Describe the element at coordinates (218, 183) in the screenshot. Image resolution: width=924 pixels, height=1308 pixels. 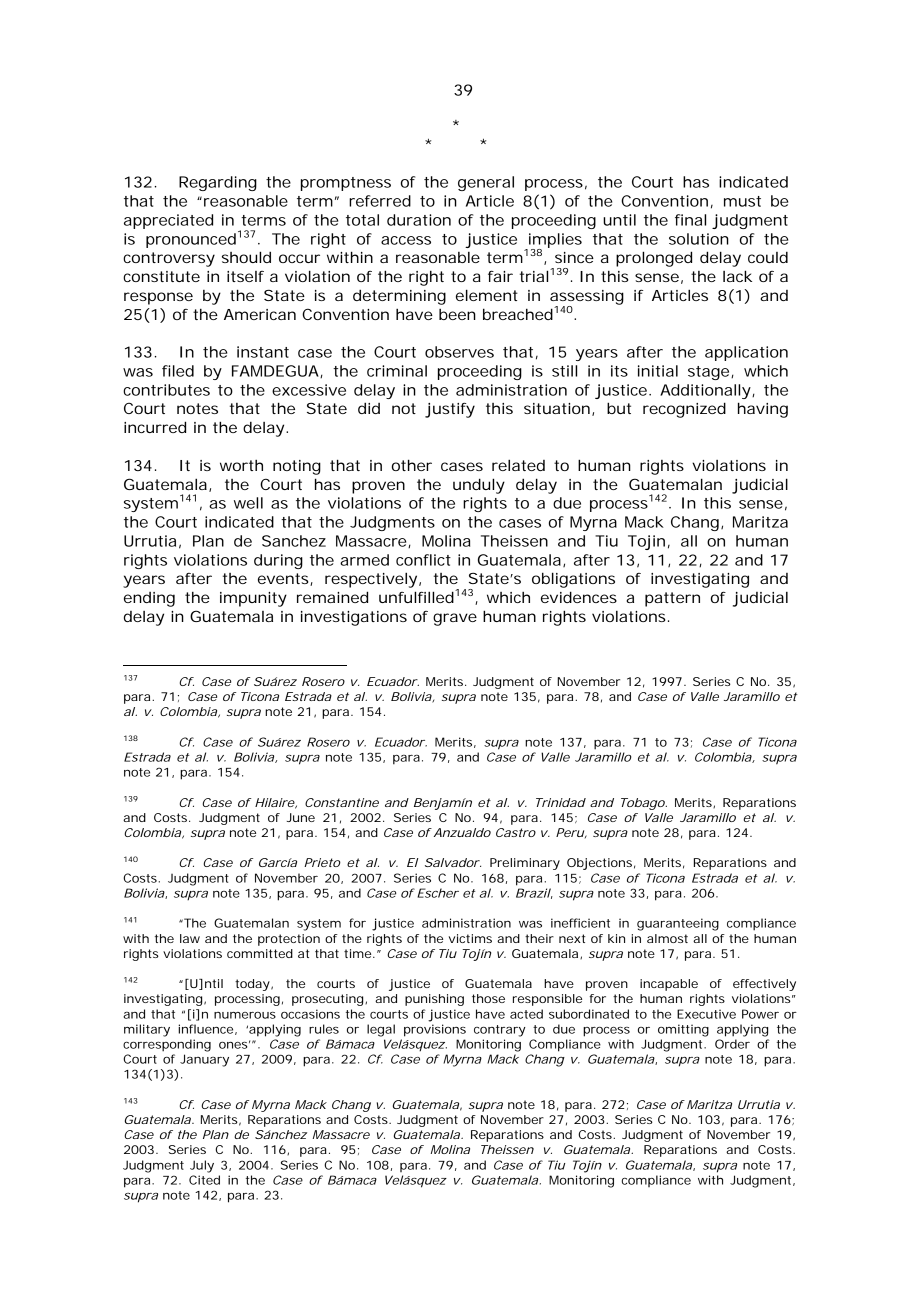
I see `Regarding` at that location.
